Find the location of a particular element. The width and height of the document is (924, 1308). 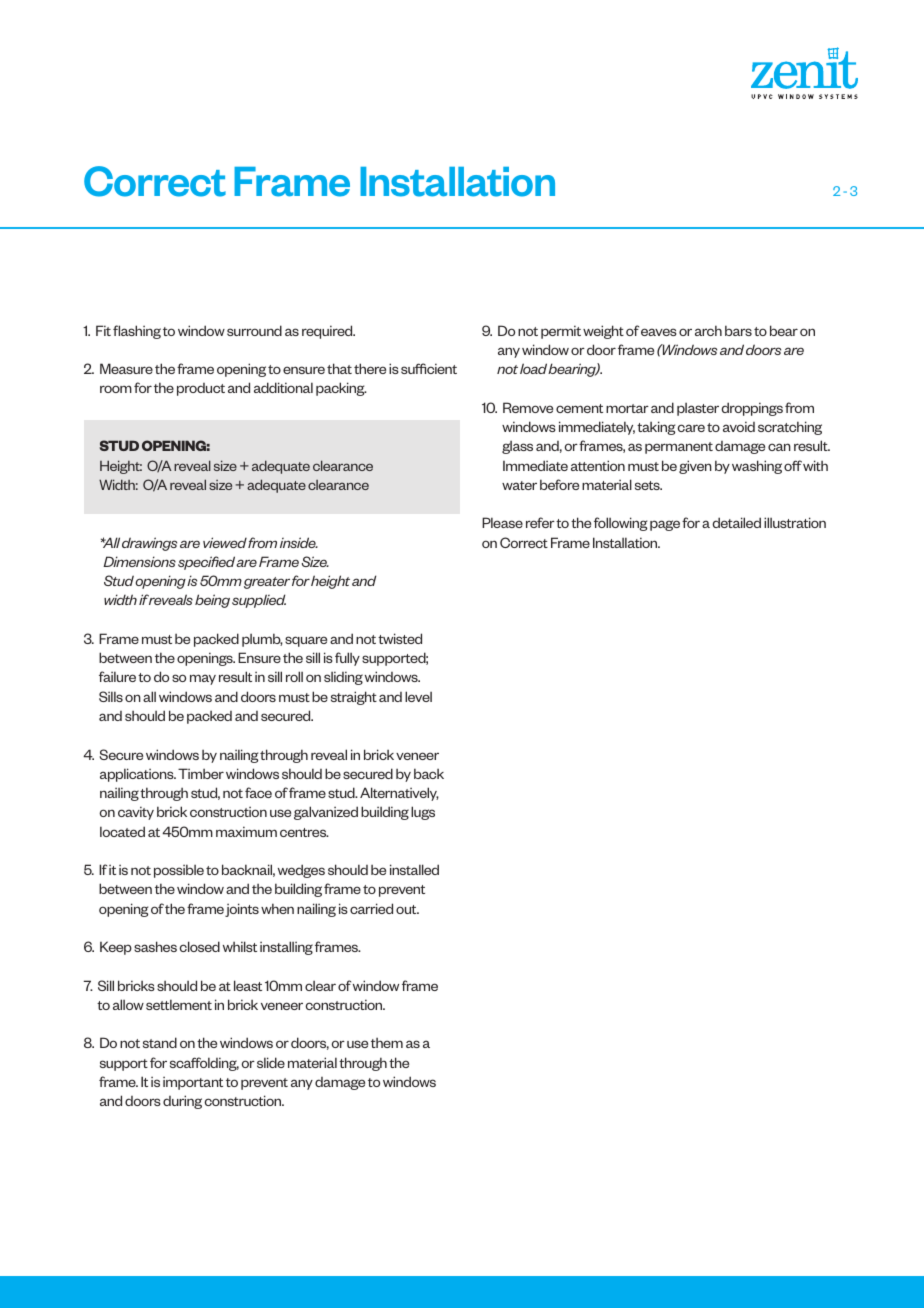

flashing is located at coordinates (137, 332).
